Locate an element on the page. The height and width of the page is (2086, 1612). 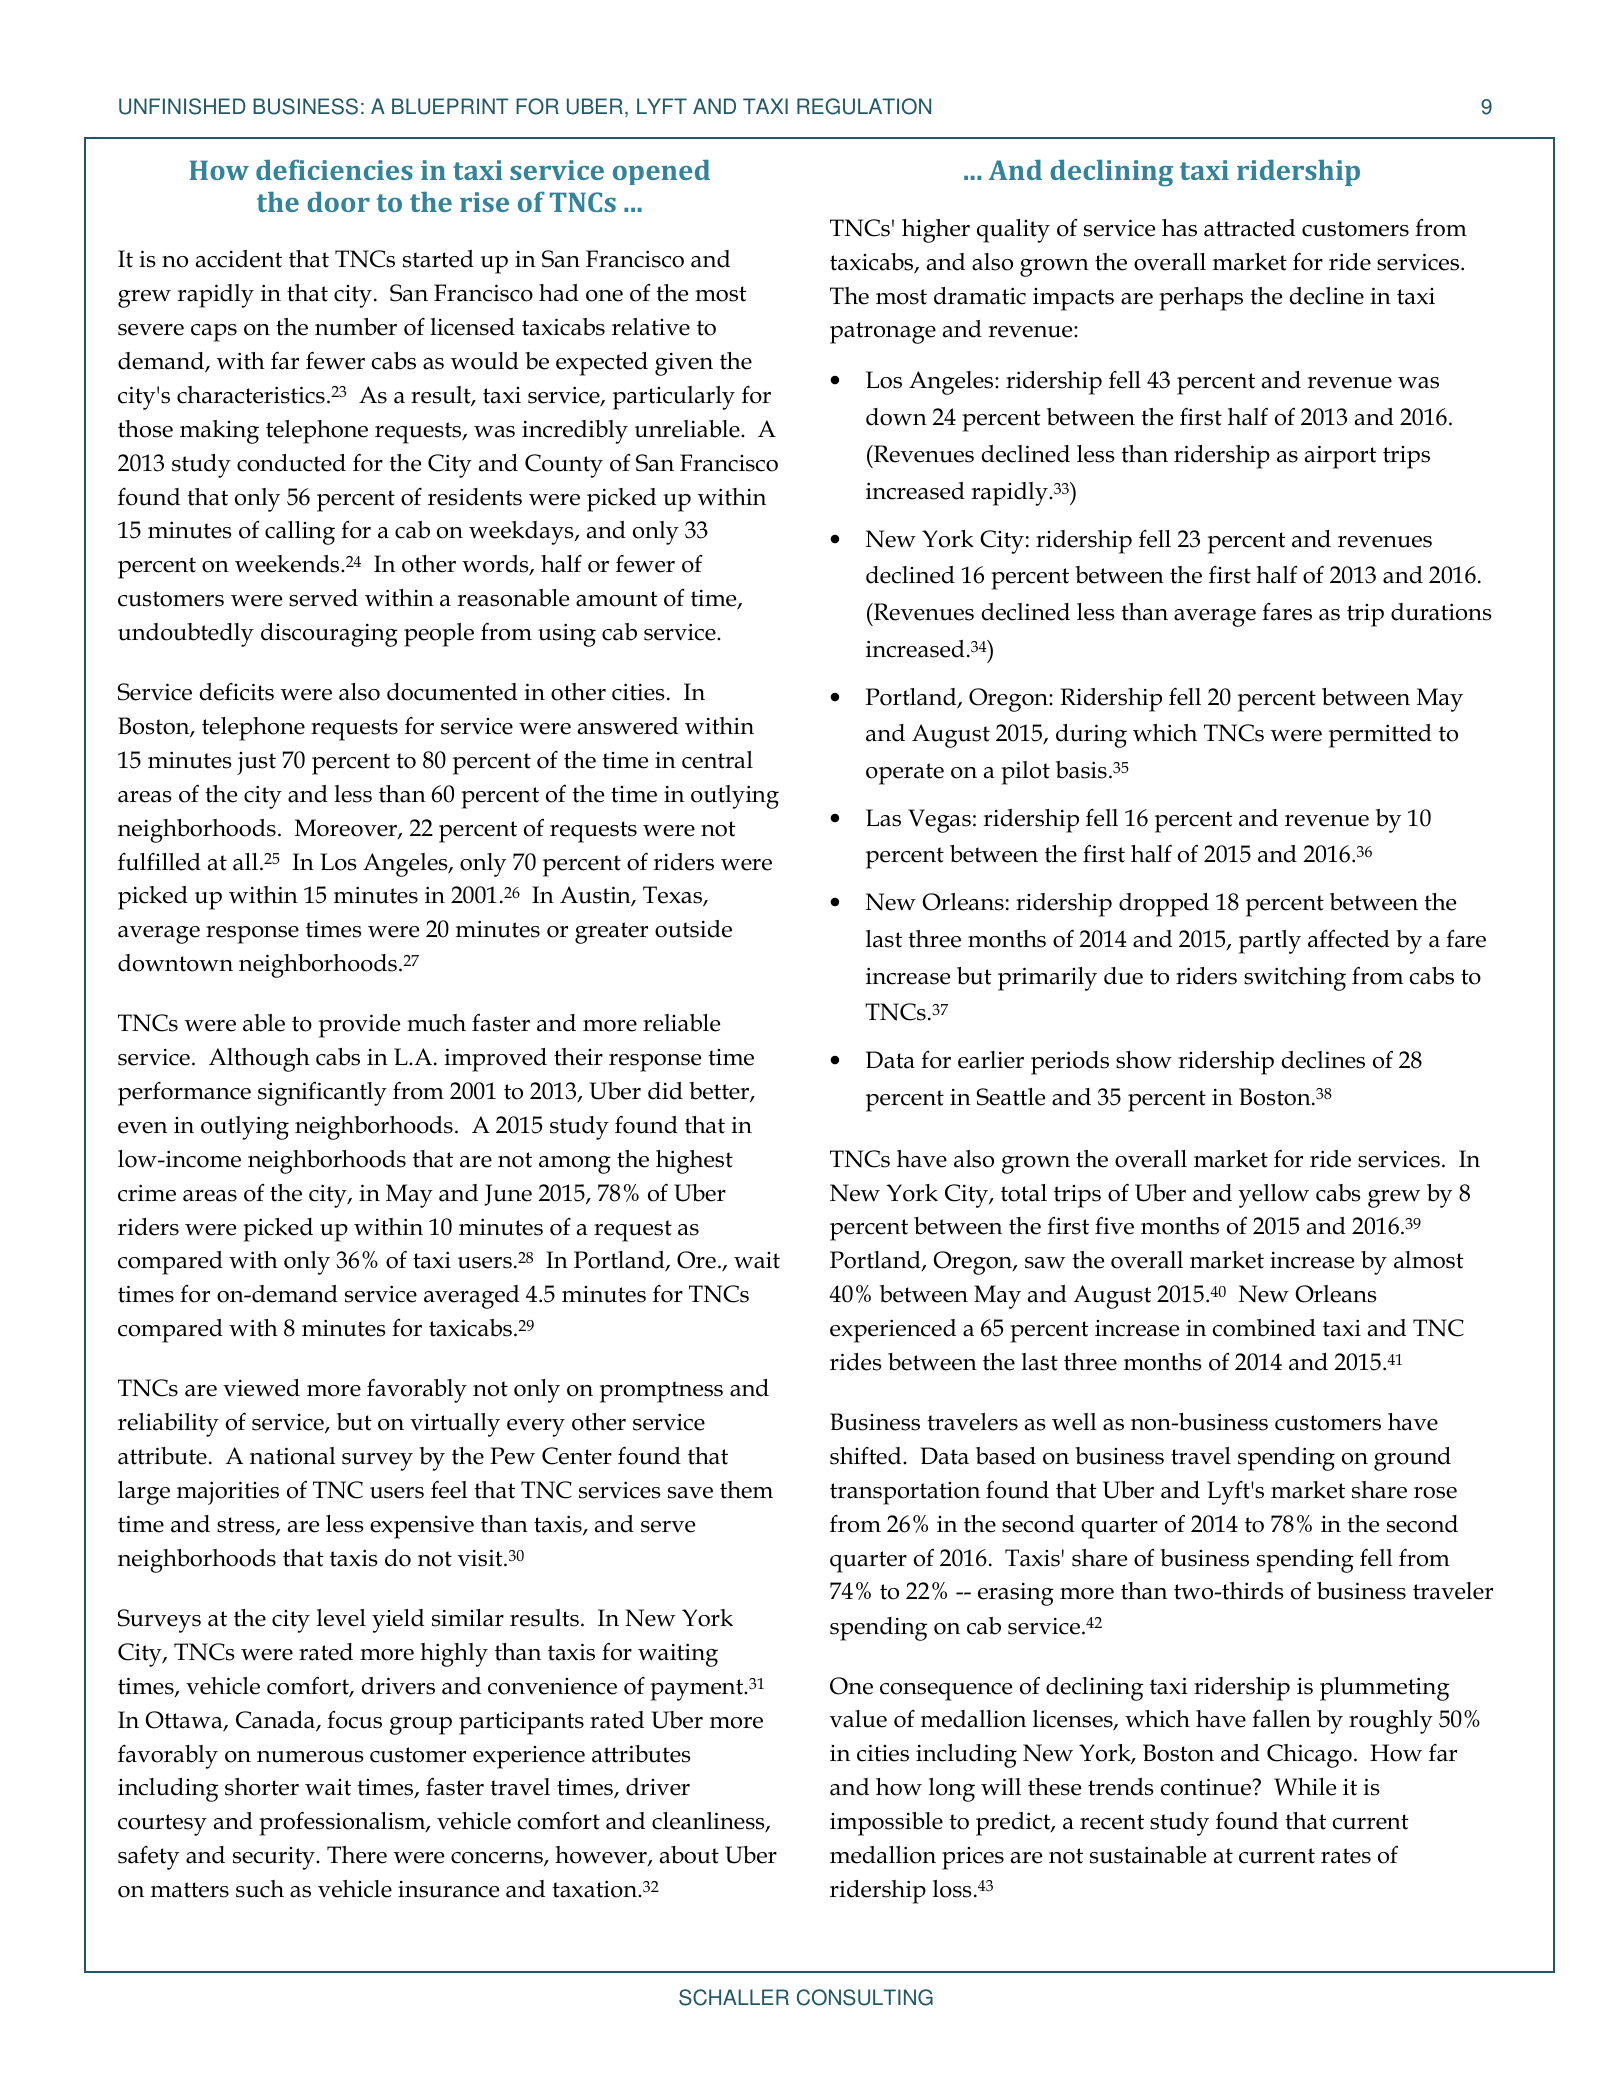
REGULATION is located at coordinates (864, 106).
